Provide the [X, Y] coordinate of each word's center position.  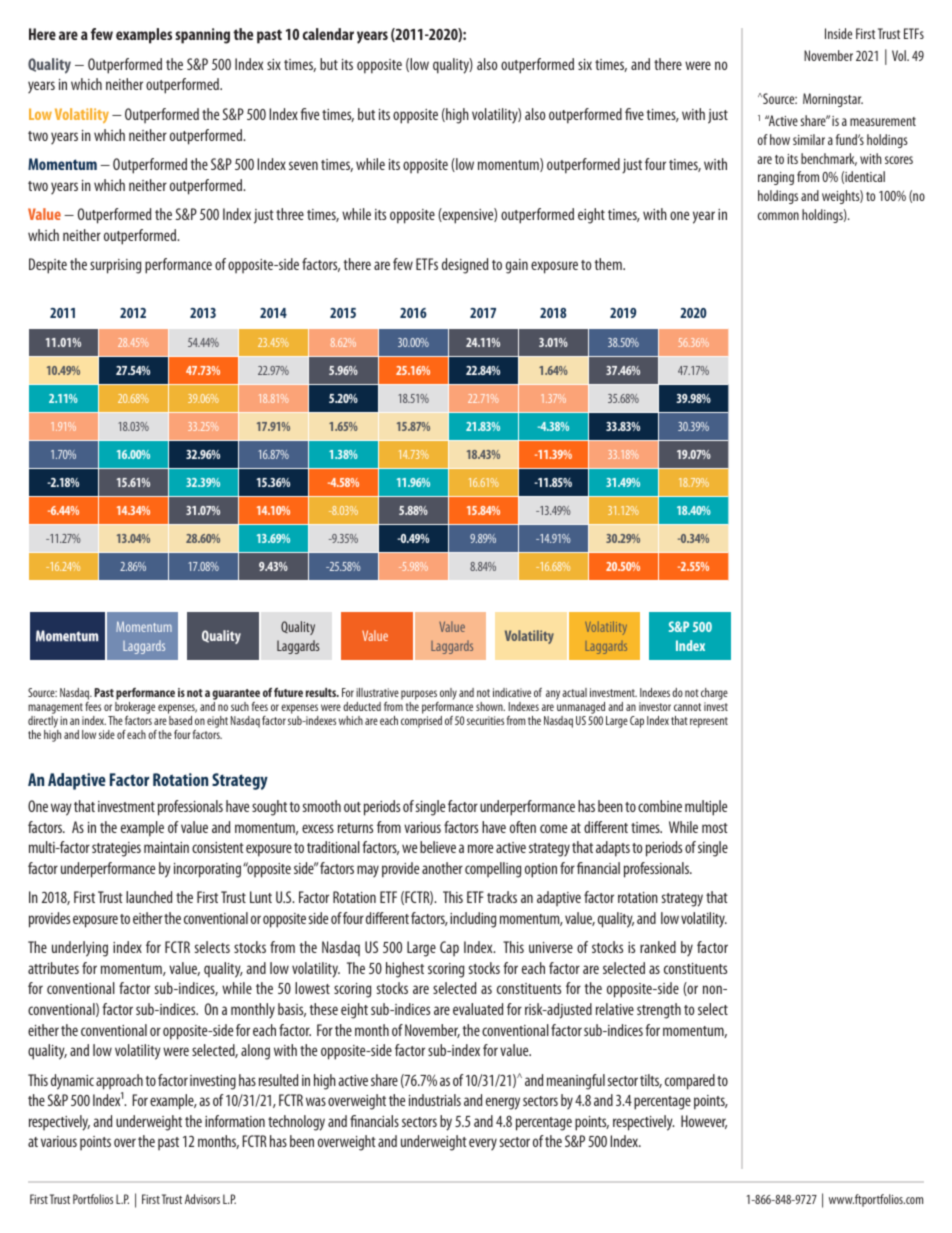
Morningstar [833, 100]
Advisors [202, 1199]
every [483, 1144]
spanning [202, 36]
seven [303, 165]
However [704, 1122]
